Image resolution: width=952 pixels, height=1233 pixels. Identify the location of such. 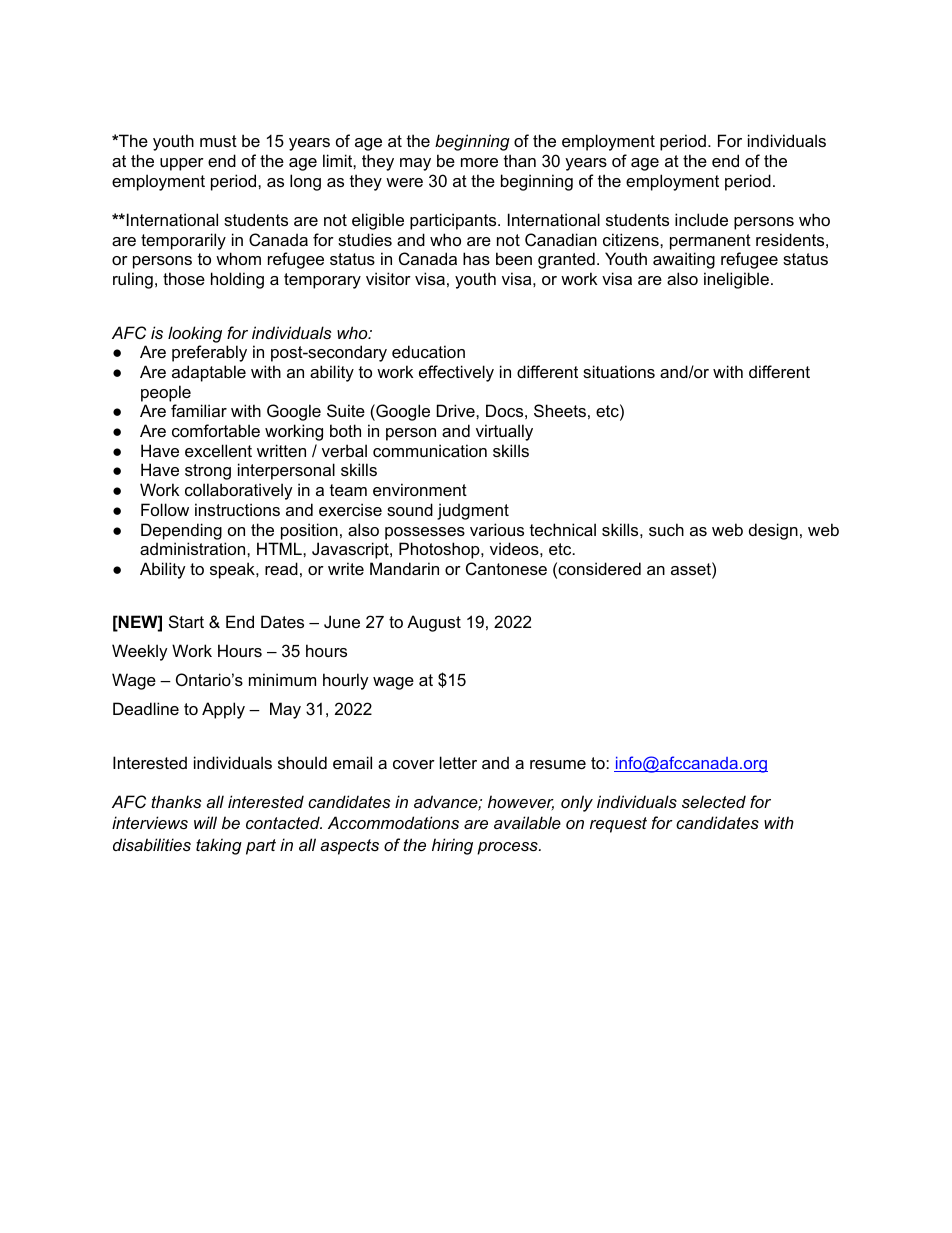
(666, 529).
